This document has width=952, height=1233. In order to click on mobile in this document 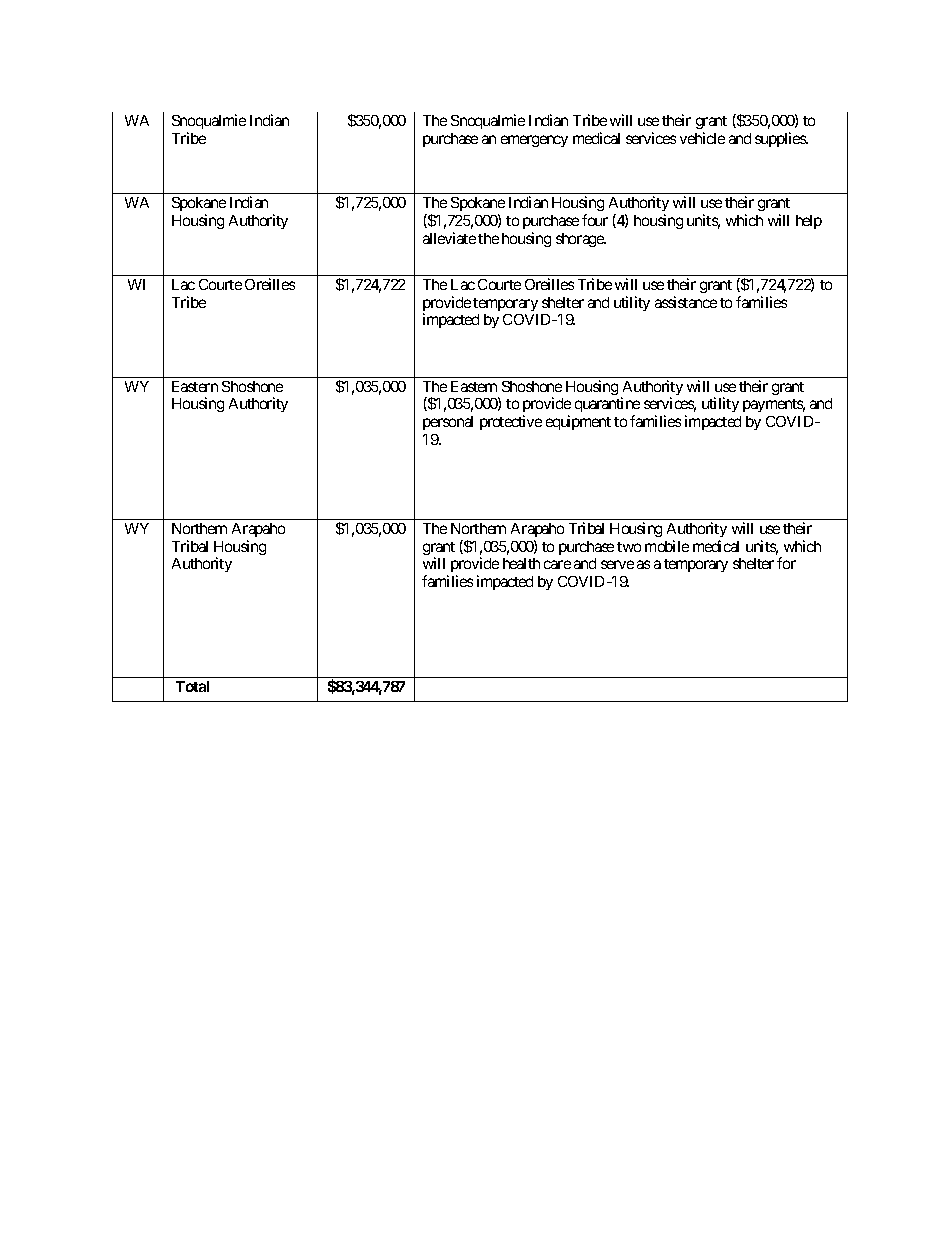, I will do `click(667, 546)`.
